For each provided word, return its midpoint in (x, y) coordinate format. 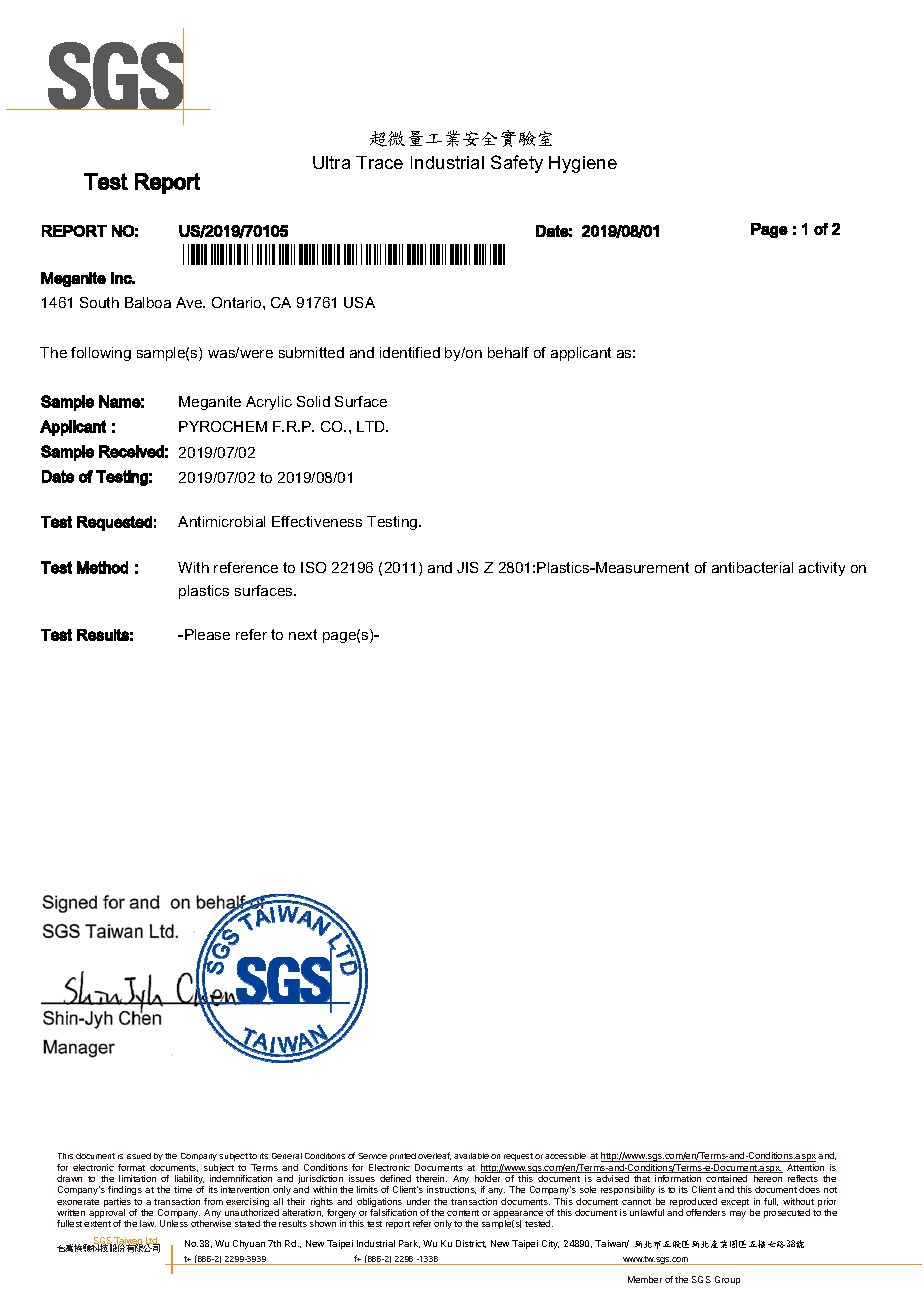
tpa (325, 636)
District (471, 1244)
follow (91, 352)
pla (188, 592)
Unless (174, 1223)
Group (727, 1280)
